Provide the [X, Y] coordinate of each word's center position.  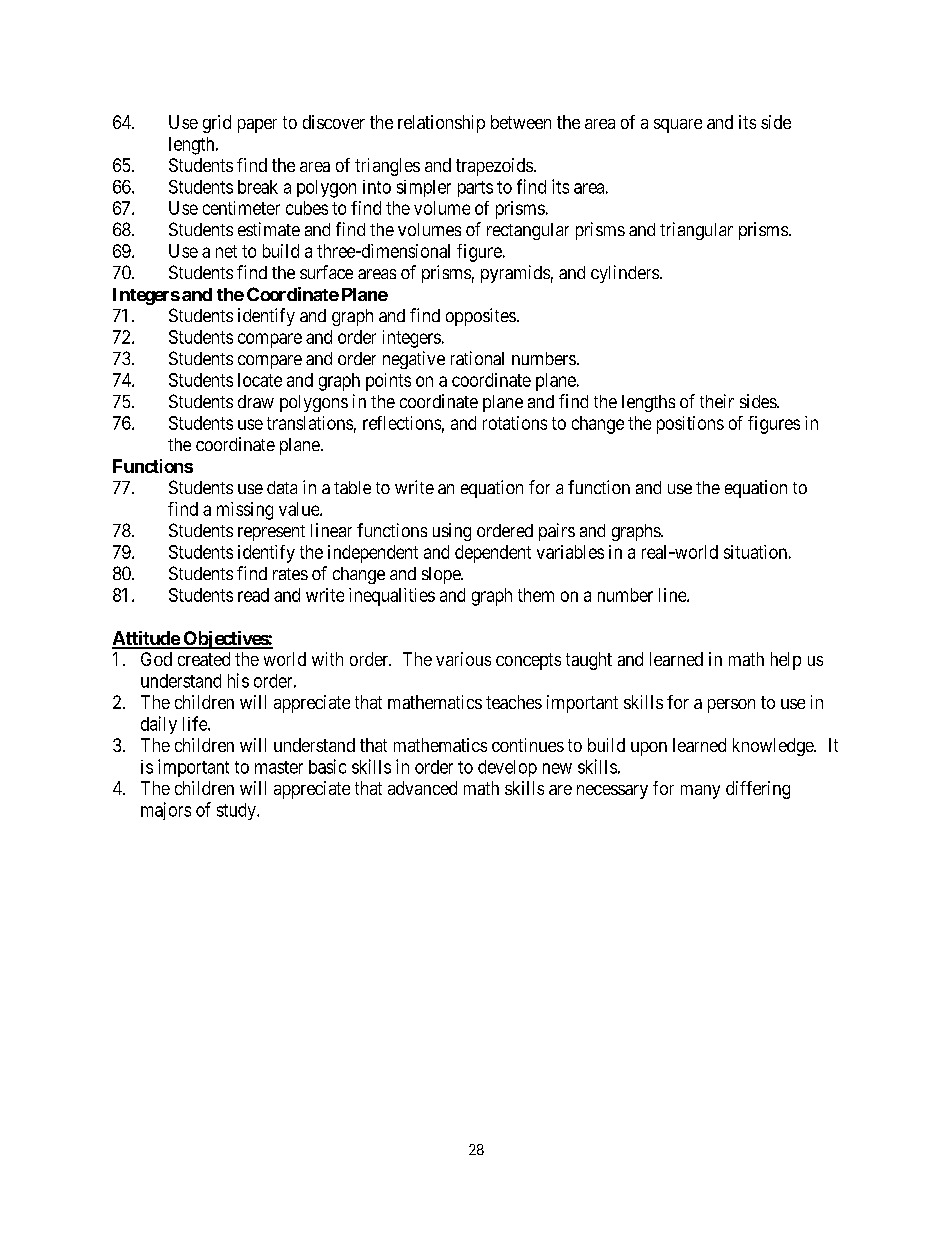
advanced [422, 788]
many [700, 792]
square [678, 126]
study [237, 811]
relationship [441, 124]
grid [217, 124]
